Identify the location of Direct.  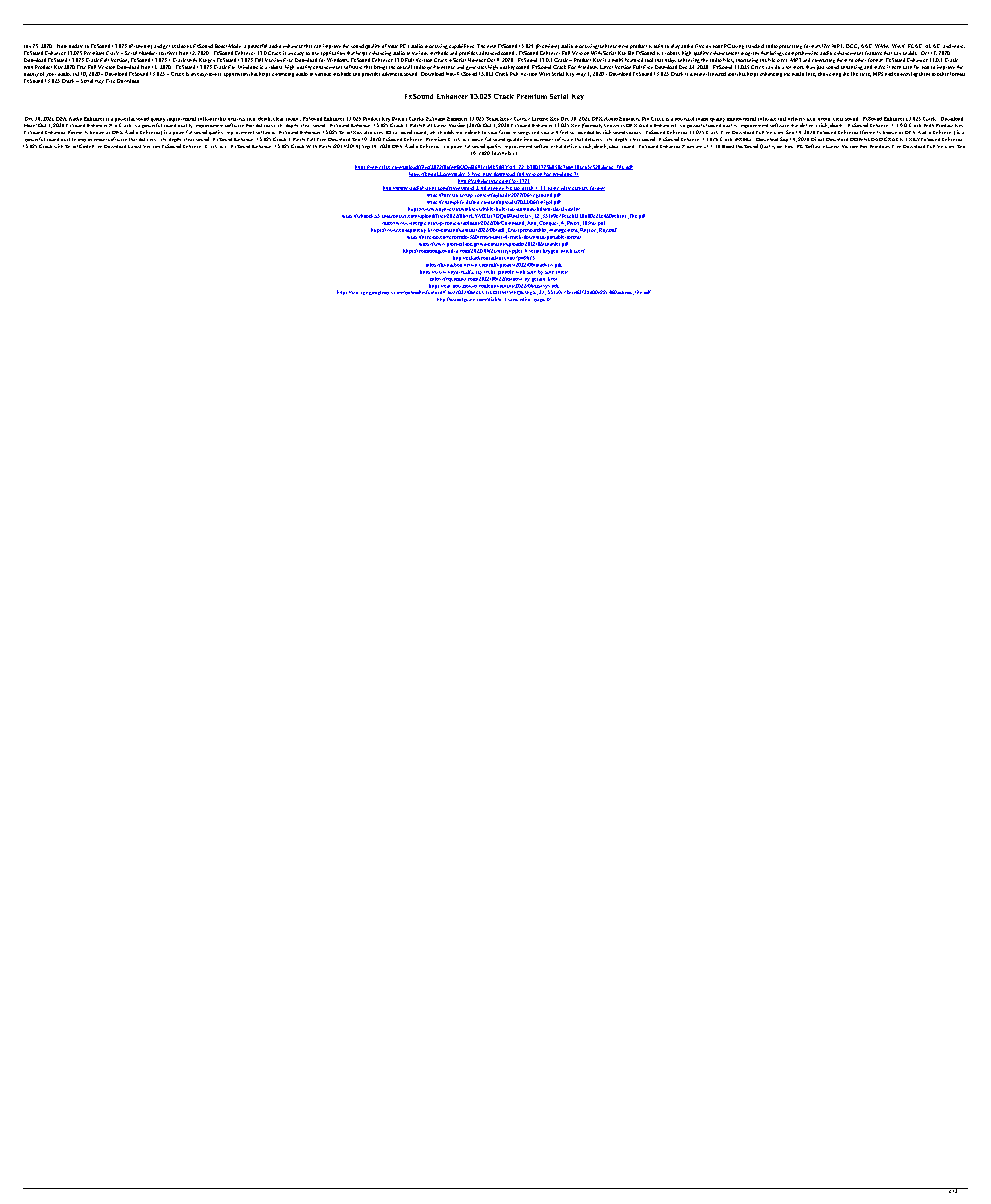
(817, 139).
